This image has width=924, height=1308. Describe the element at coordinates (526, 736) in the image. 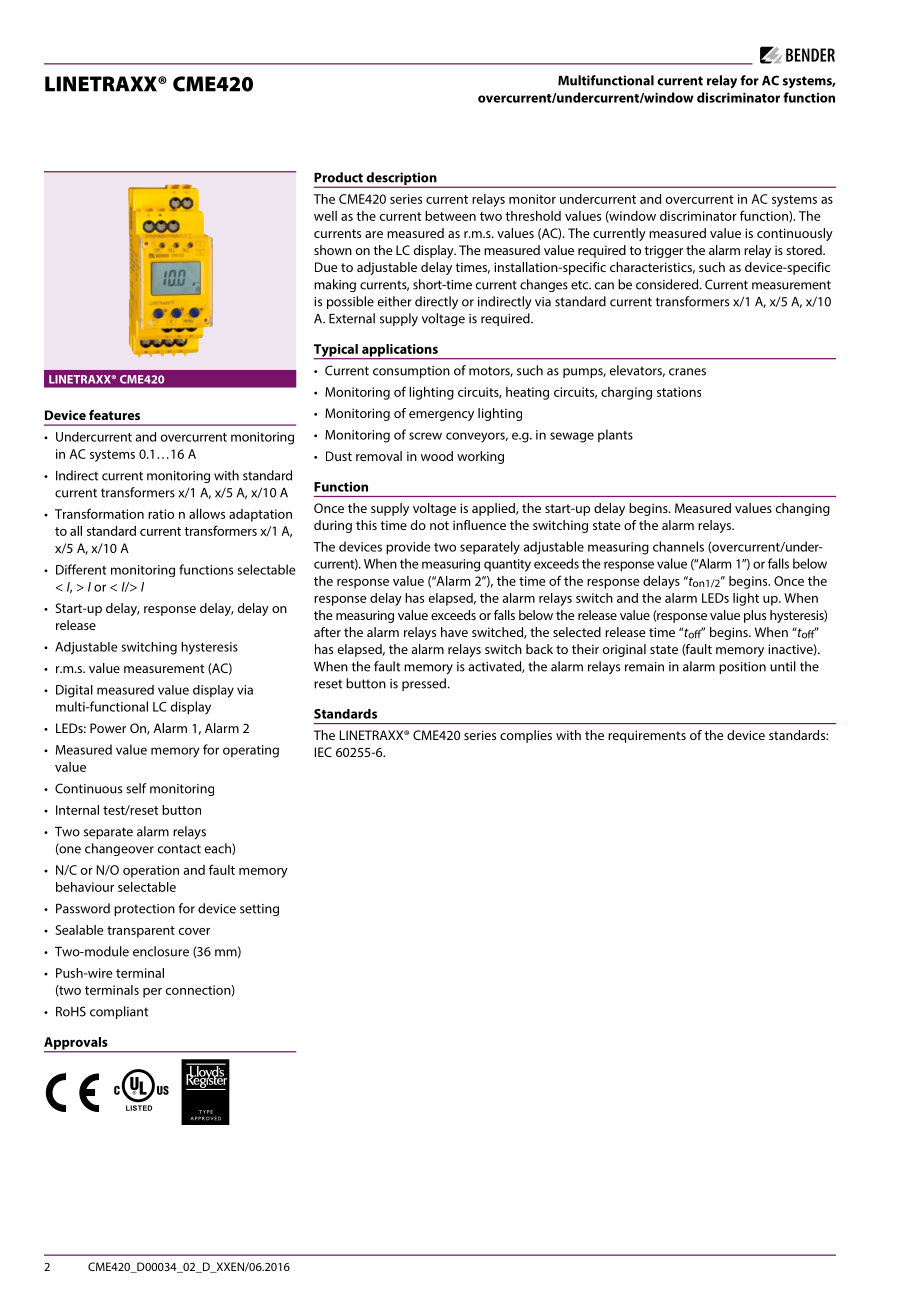

I see `complies` at that location.
